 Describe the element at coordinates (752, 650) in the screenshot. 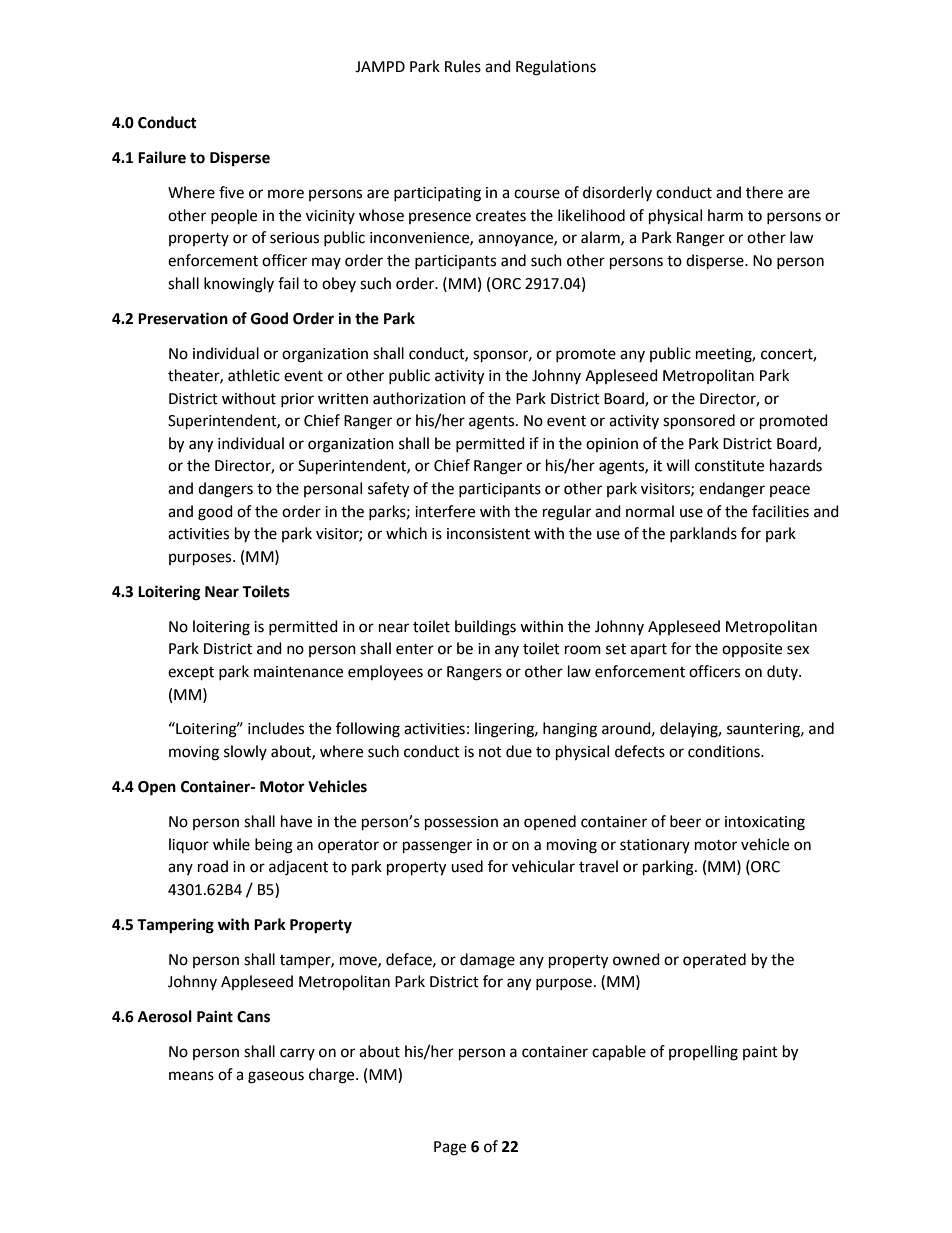

I see `opposite` at that location.
